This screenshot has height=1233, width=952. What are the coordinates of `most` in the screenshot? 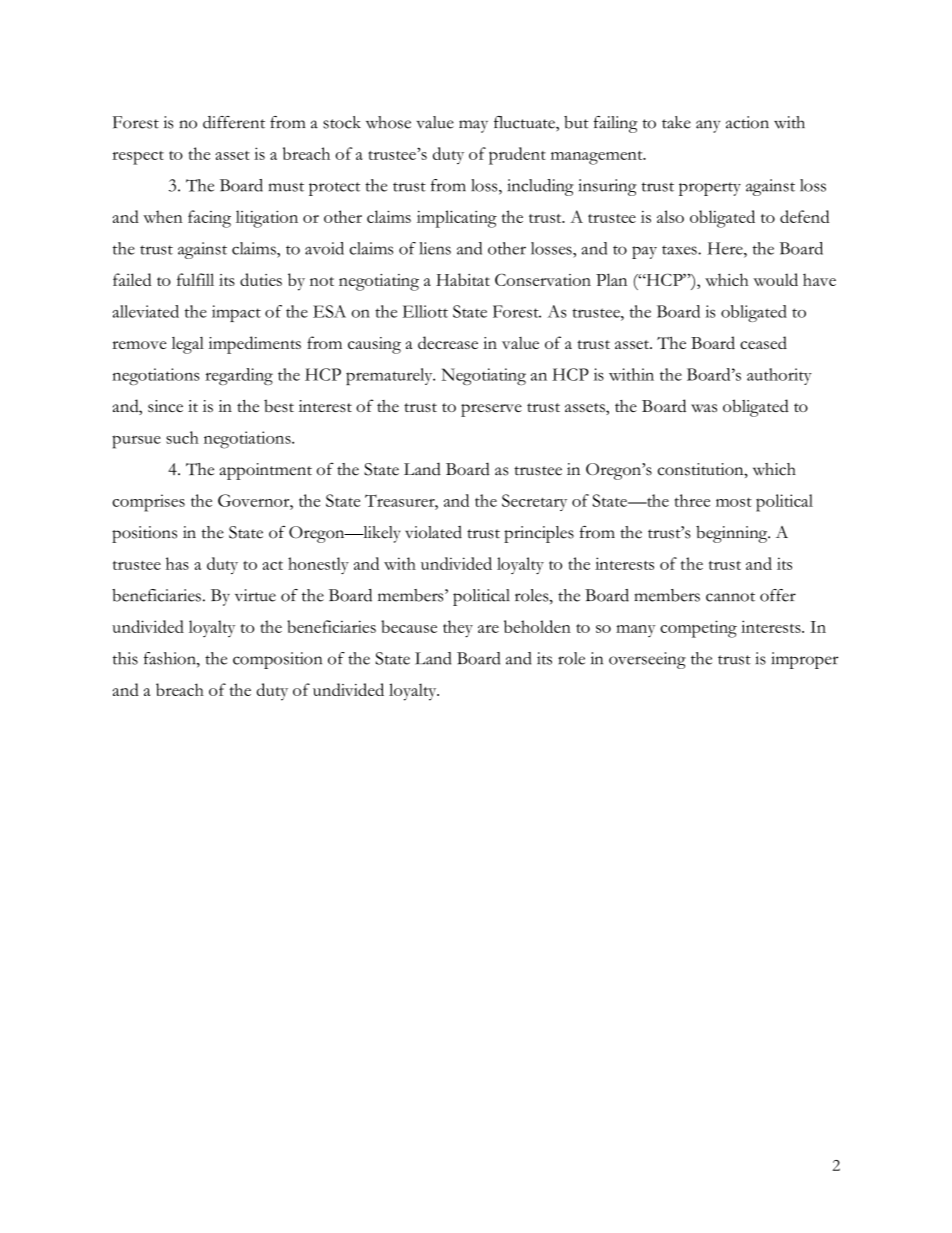 It's located at (734, 502).
